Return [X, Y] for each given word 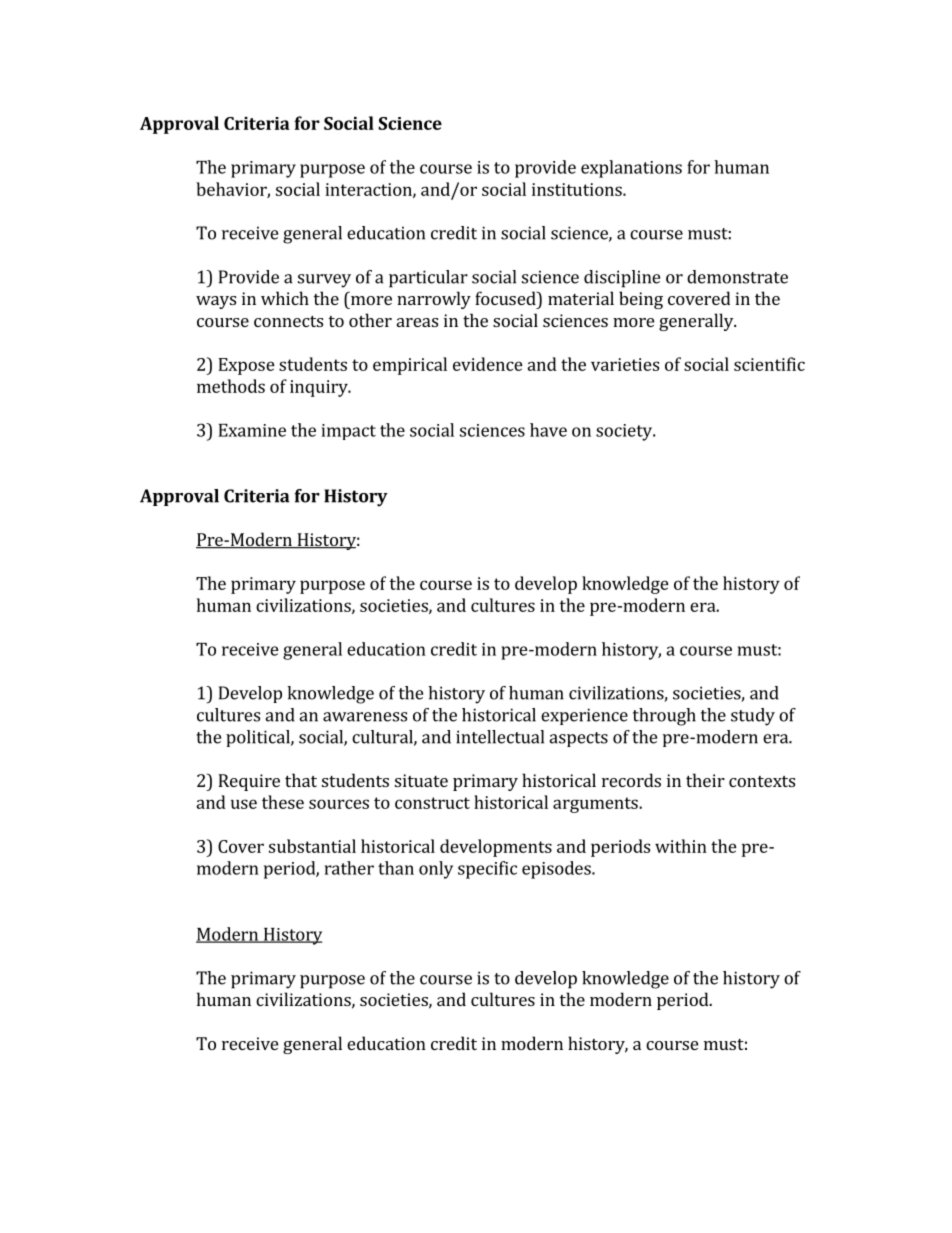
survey [324, 281]
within [681, 846]
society [625, 432]
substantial [312, 846]
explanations [631, 169]
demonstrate [737, 277]
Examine [252, 430]
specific [487, 870]
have [548, 430]
